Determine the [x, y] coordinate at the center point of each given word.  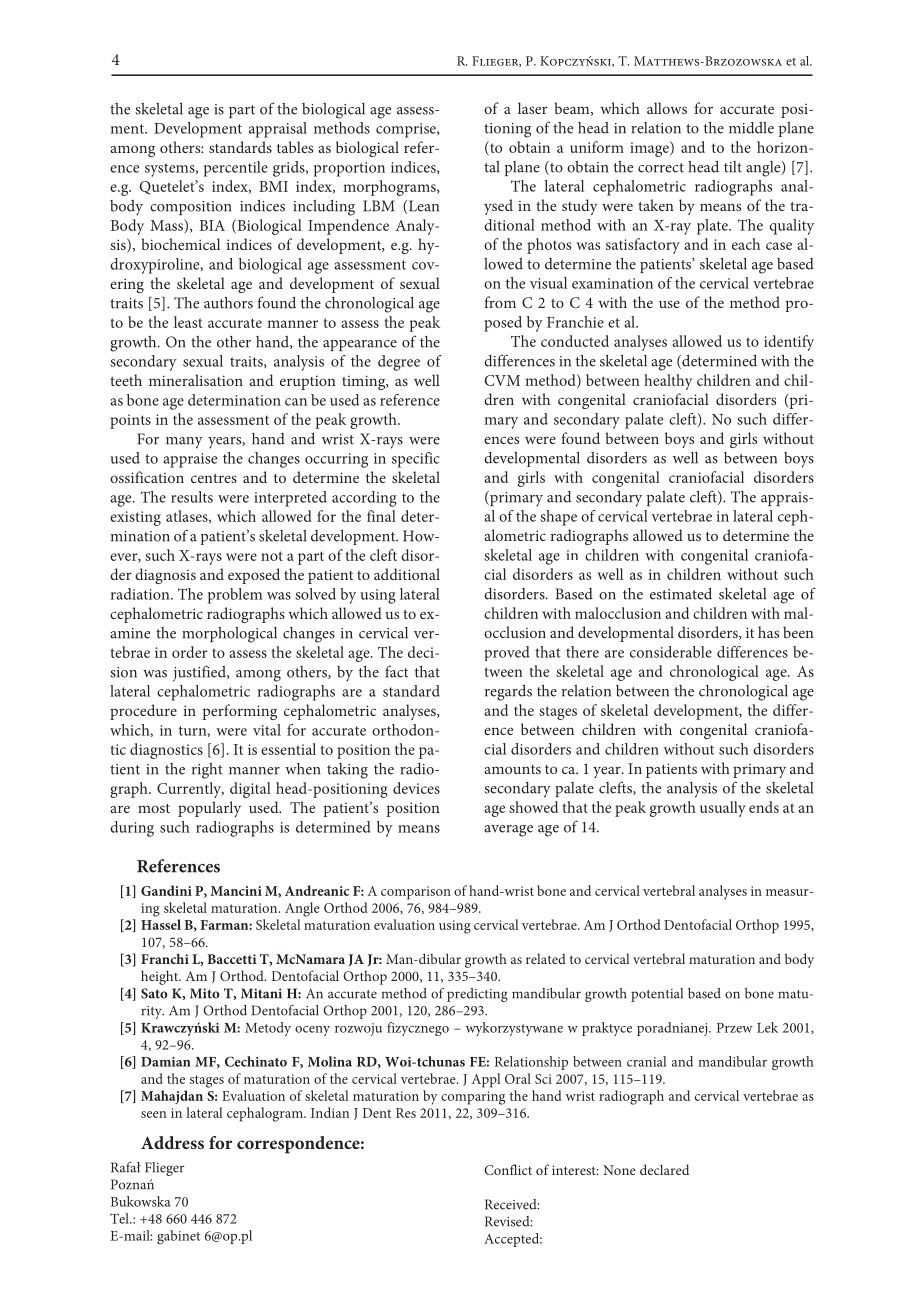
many [184, 443]
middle [751, 128]
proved [507, 653]
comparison [416, 893]
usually [723, 809]
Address [172, 1142]
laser [533, 108]
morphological [229, 635]
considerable [671, 652]
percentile [236, 169]
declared [664, 1169]
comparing [473, 1098]
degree [399, 363]
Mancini [236, 891]
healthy [668, 382]
